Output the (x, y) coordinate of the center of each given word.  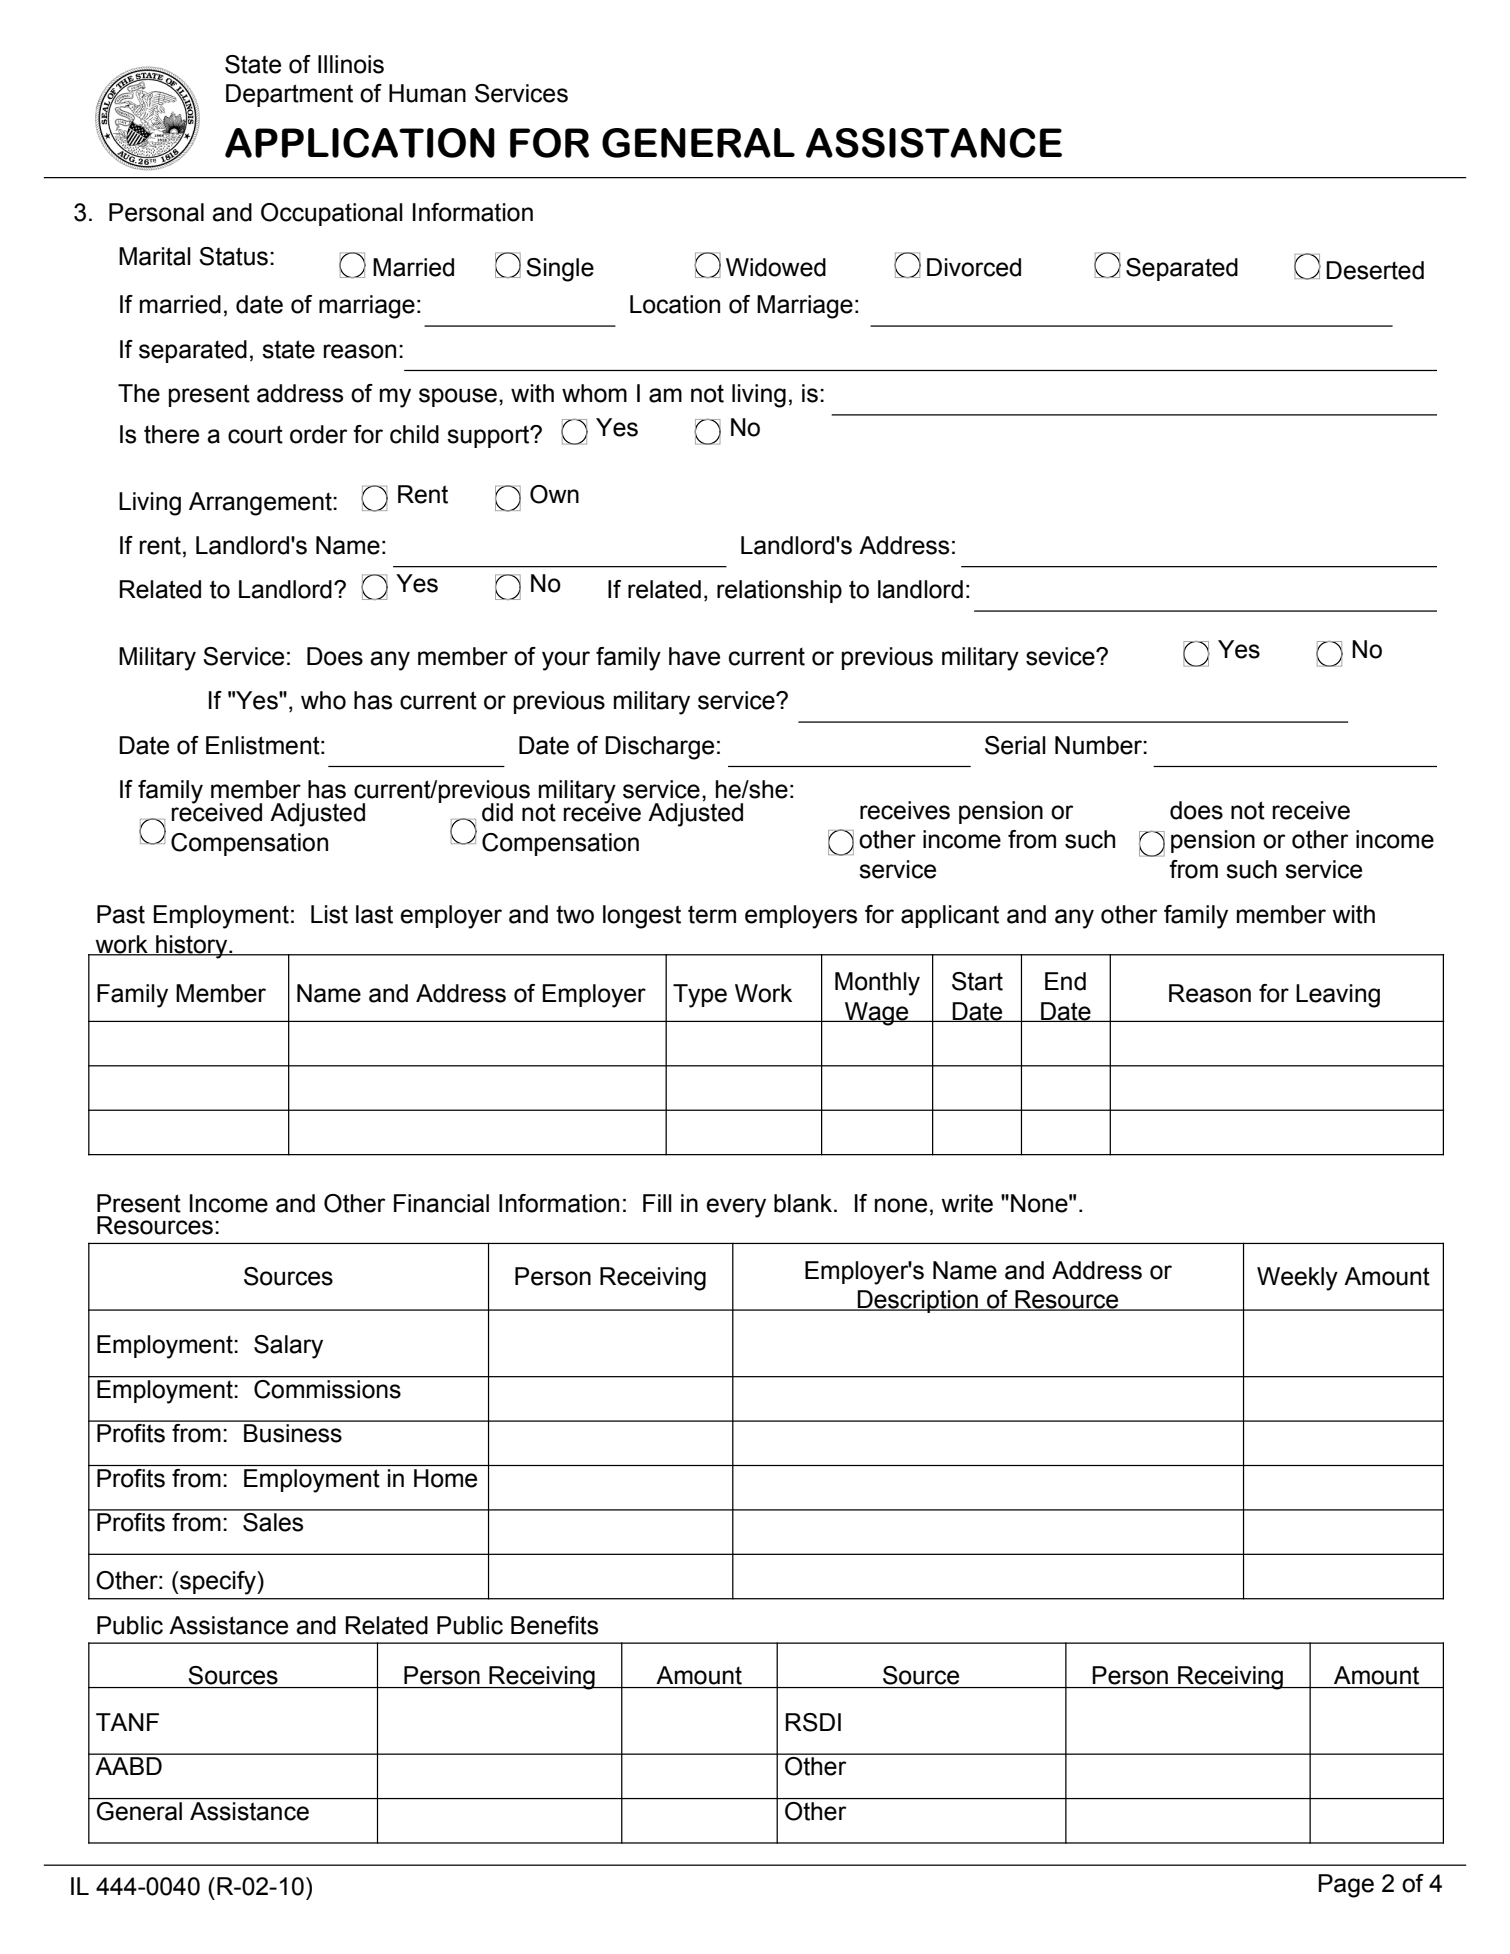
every (736, 1208)
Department (289, 95)
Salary (288, 1347)
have (694, 656)
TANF (127, 1722)
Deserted (1375, 270)
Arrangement (261, 504)
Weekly (1297, 1279)
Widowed (776, 267)
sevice (1061, 656)
